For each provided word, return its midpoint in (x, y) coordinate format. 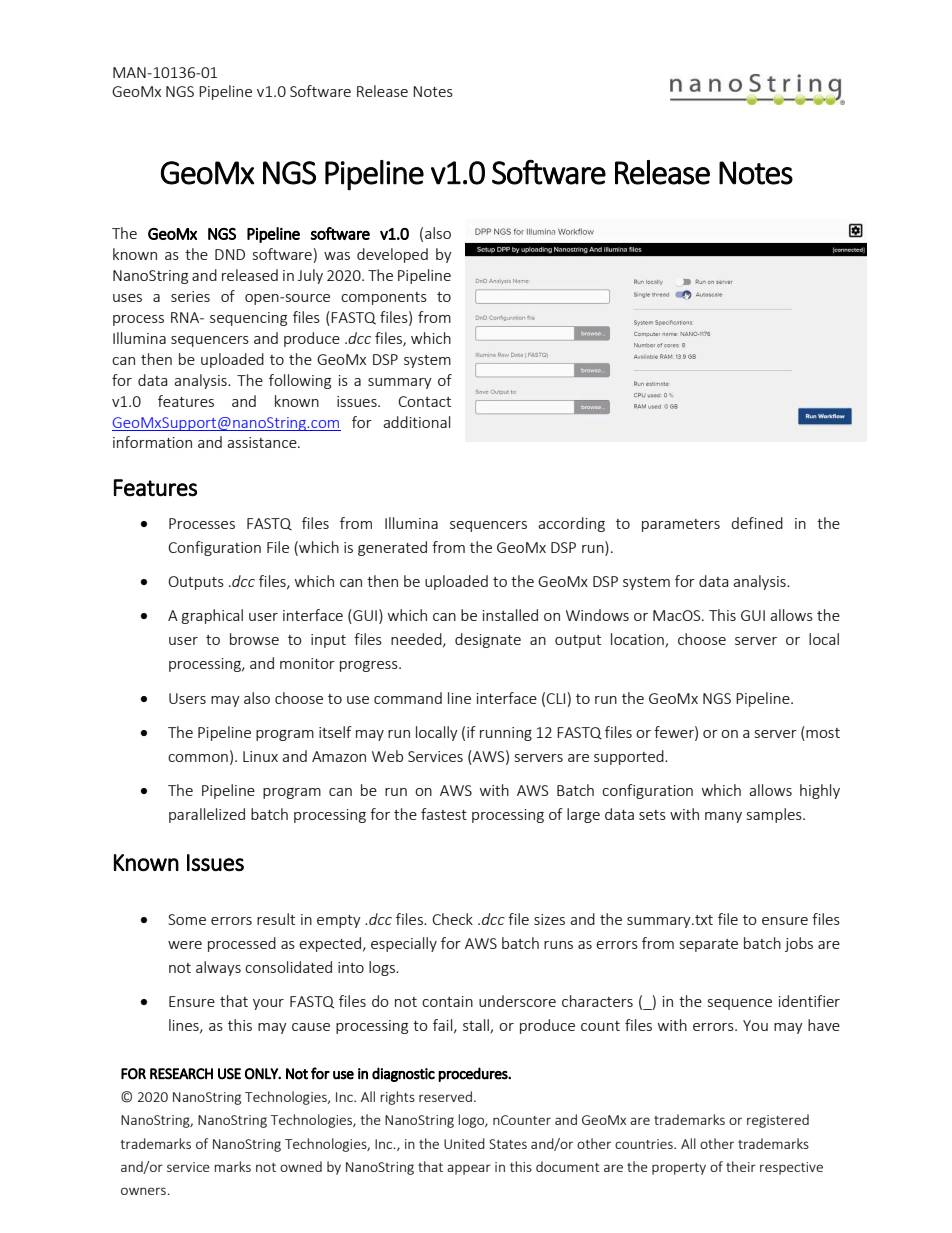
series (190, 296)
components (384, 298)
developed (392, 255)
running (506, 734)
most (822, 733)
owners (143, 1191)
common (198, 758)
